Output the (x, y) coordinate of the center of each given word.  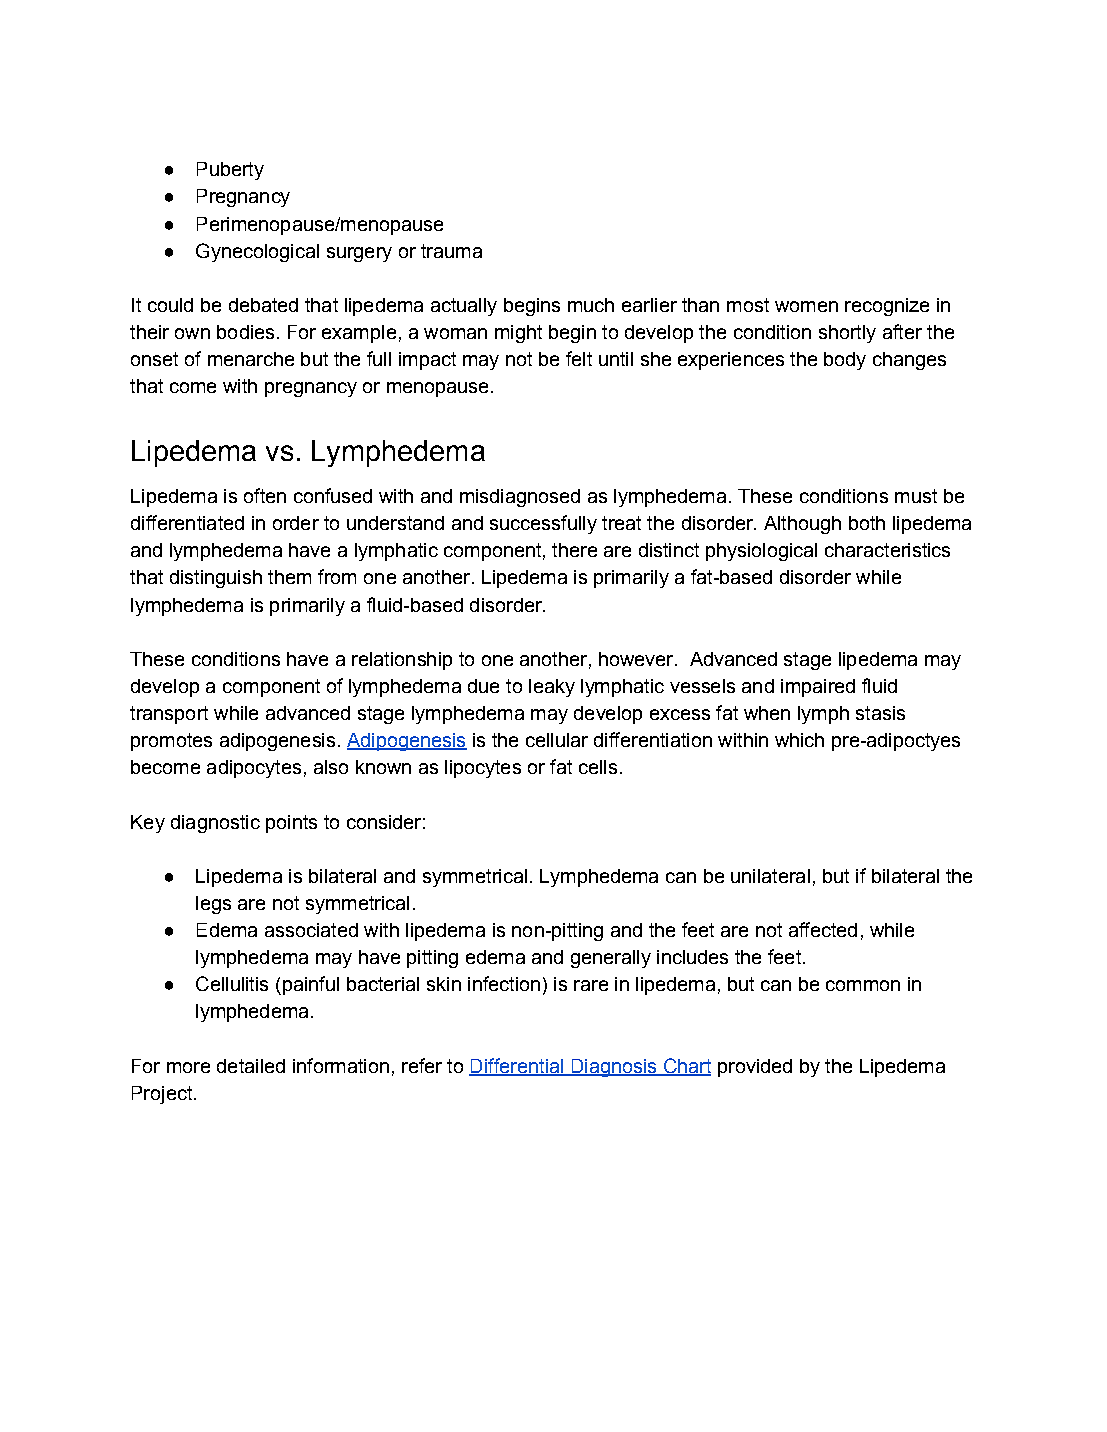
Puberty (230, 171)
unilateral (770, 876)
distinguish (216, 579)
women (806, 306)
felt (579, 358)
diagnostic (215, 824)
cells (598, 767)
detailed (251, 1066)
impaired (818, 688)
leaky (552, 688)
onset (154, 359)
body (845, 361)
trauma (451, 251)
